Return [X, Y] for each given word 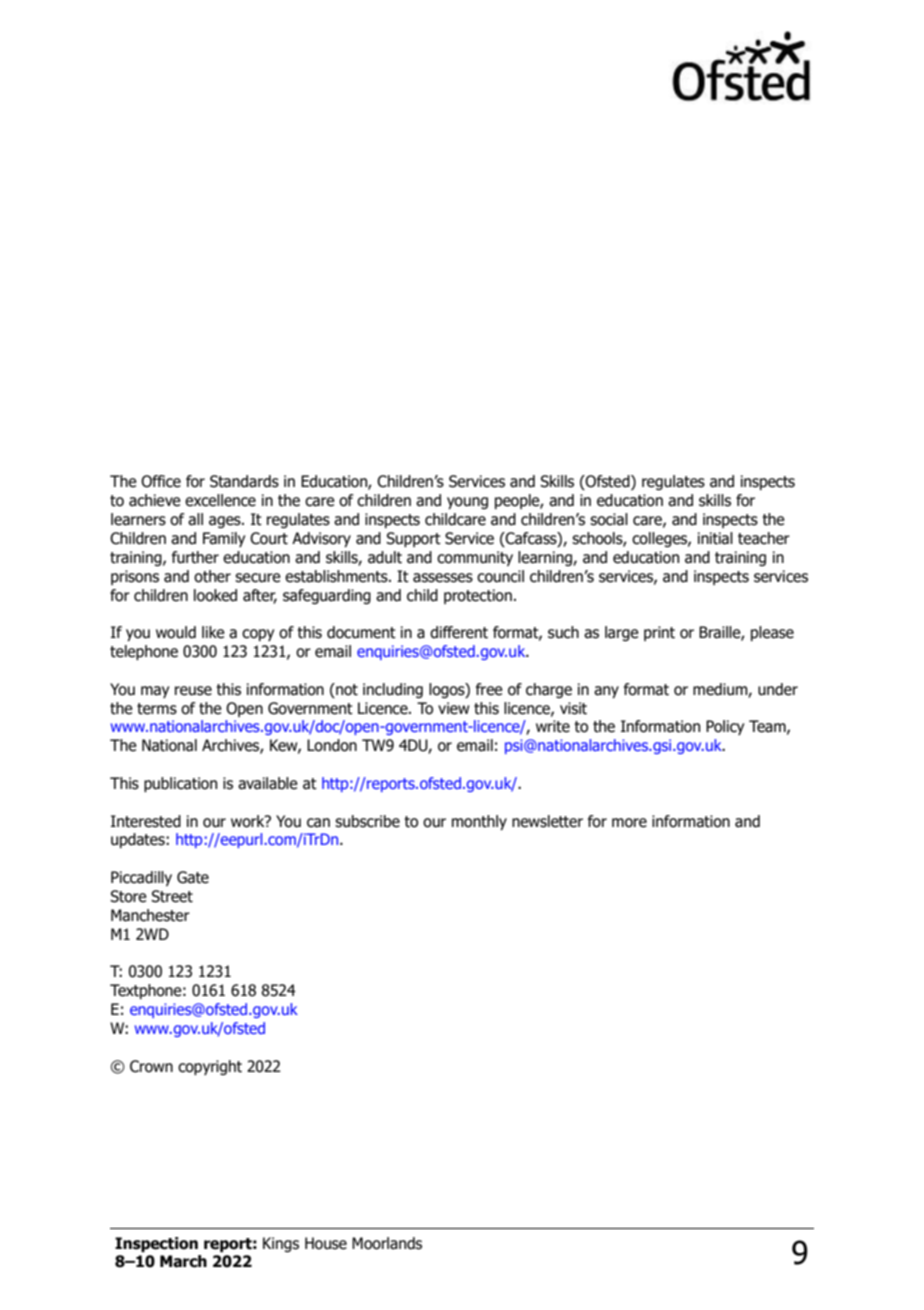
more [629, 823]
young [467, 503]
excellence [220, 500]
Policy [725, 727]
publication [180, 784]
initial [715, 538]
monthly [479, 822]
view [453, 708]
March [183, 1261]
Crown [151, 1066]
